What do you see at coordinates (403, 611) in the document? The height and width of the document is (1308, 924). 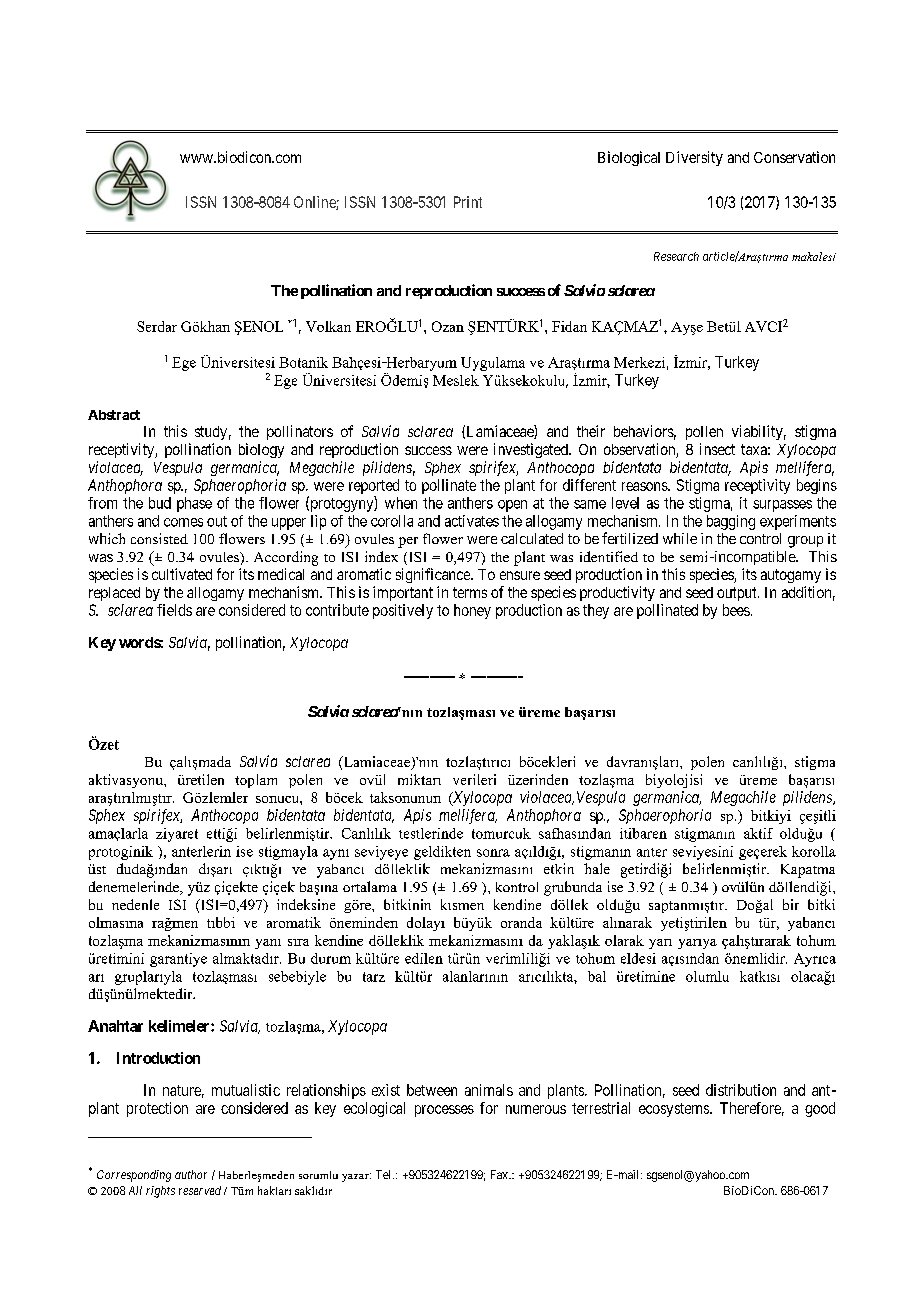 I see `positively` at bounding box center [403, 611].
